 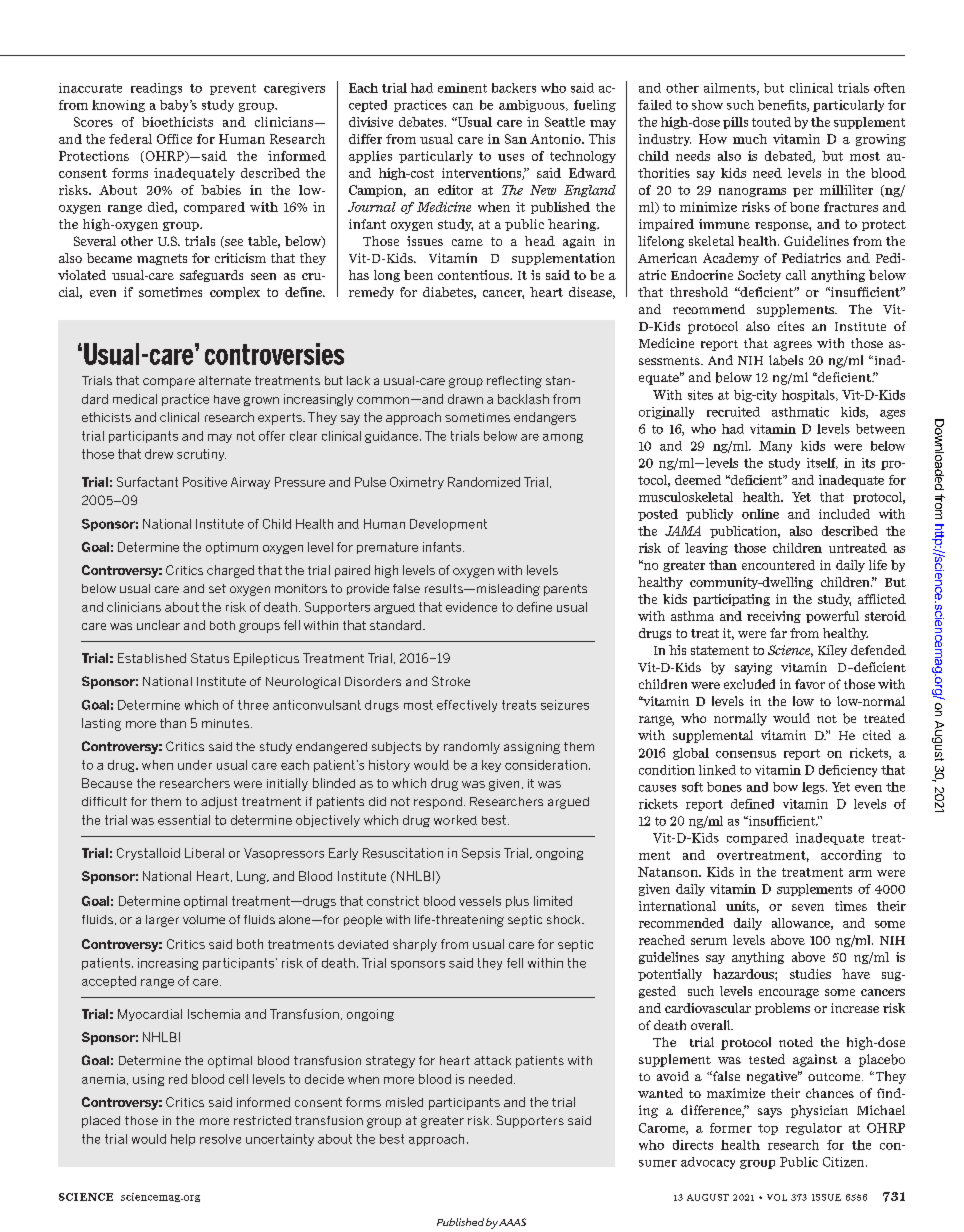 I want to click on according, so click(x=851, y=856).
